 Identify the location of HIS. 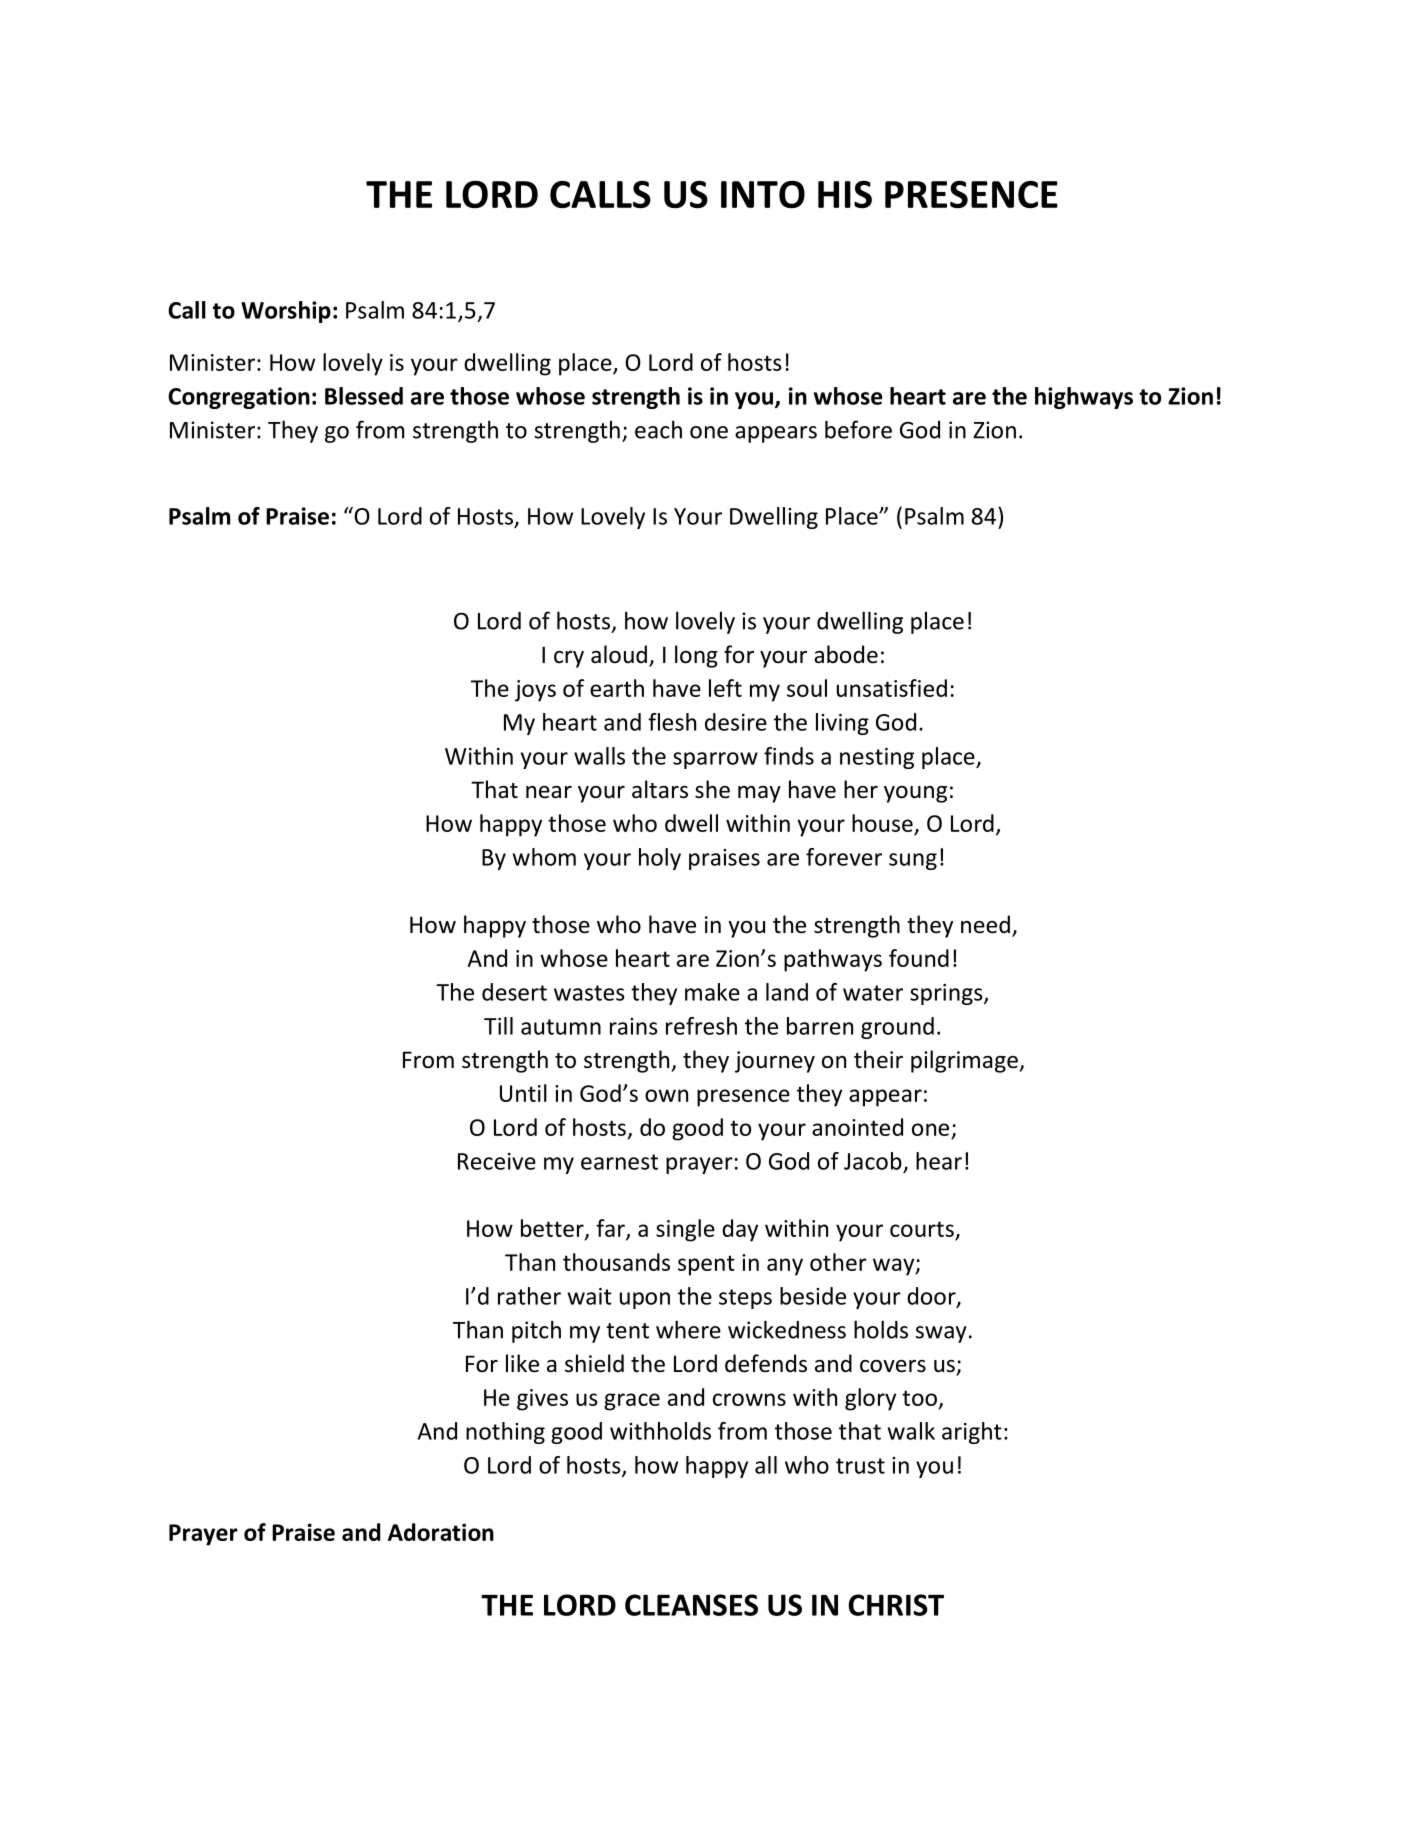
(845, 194).
